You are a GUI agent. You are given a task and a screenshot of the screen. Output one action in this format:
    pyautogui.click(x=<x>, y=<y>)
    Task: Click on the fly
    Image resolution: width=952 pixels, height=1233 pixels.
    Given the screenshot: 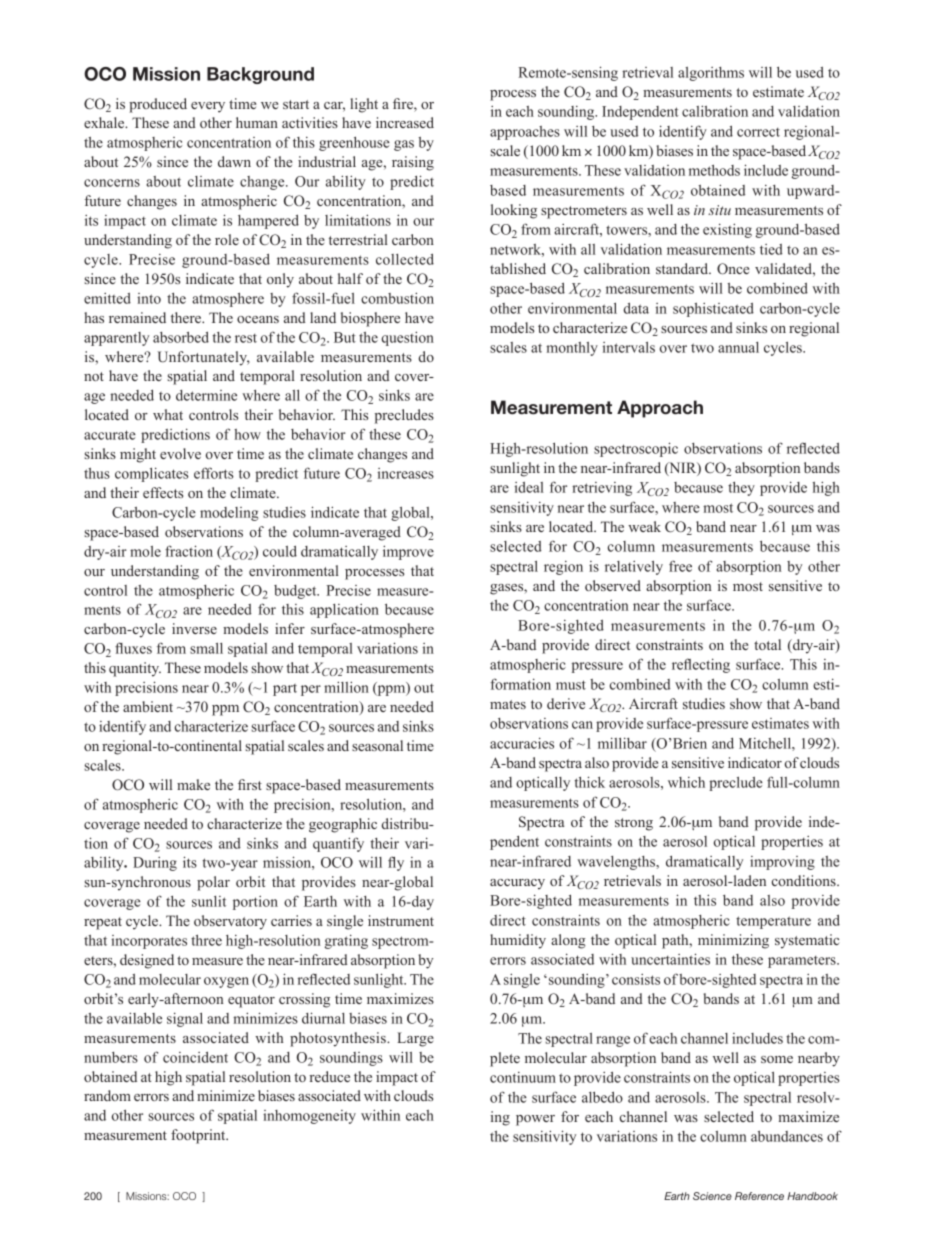 What is the action you would take?
    pyautogui.click(x=396, y=863)
